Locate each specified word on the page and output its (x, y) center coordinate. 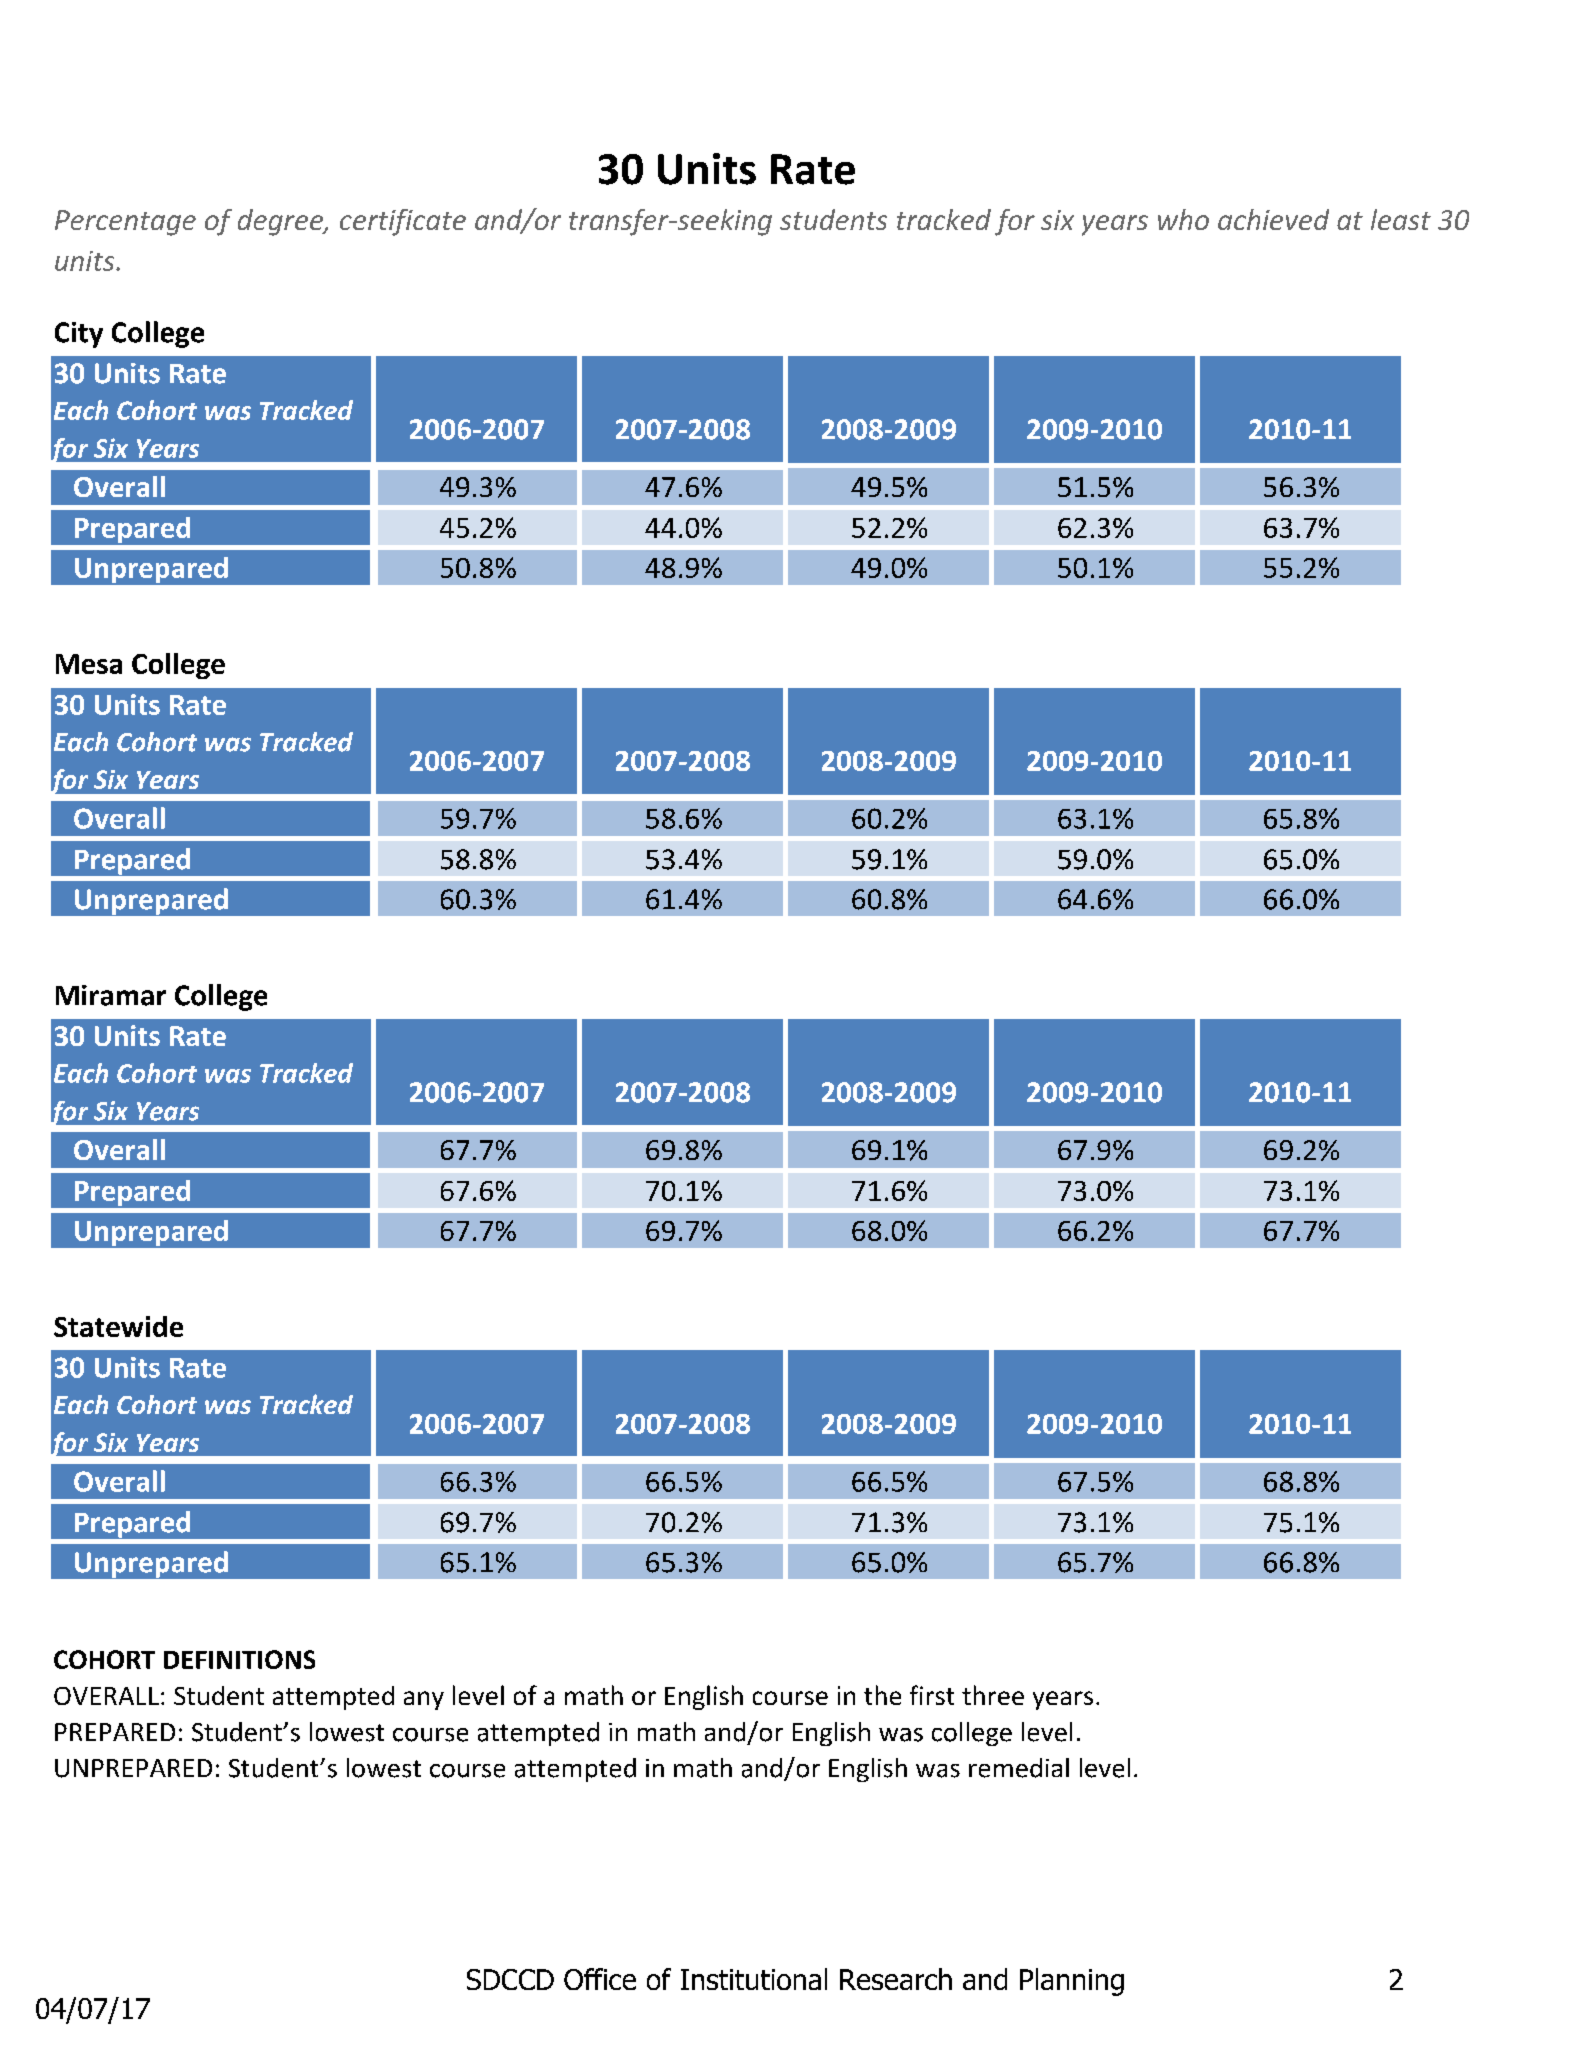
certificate (403, 222)
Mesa (89, 664)
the (882, 1695)
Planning (1072, 1982)
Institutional (754, 1979)
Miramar (111, 995)
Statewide (118, 1326)
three (993, 1695)
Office (600, 1979)
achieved (1273, 219)
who (1183, 219)
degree (281, 222)
